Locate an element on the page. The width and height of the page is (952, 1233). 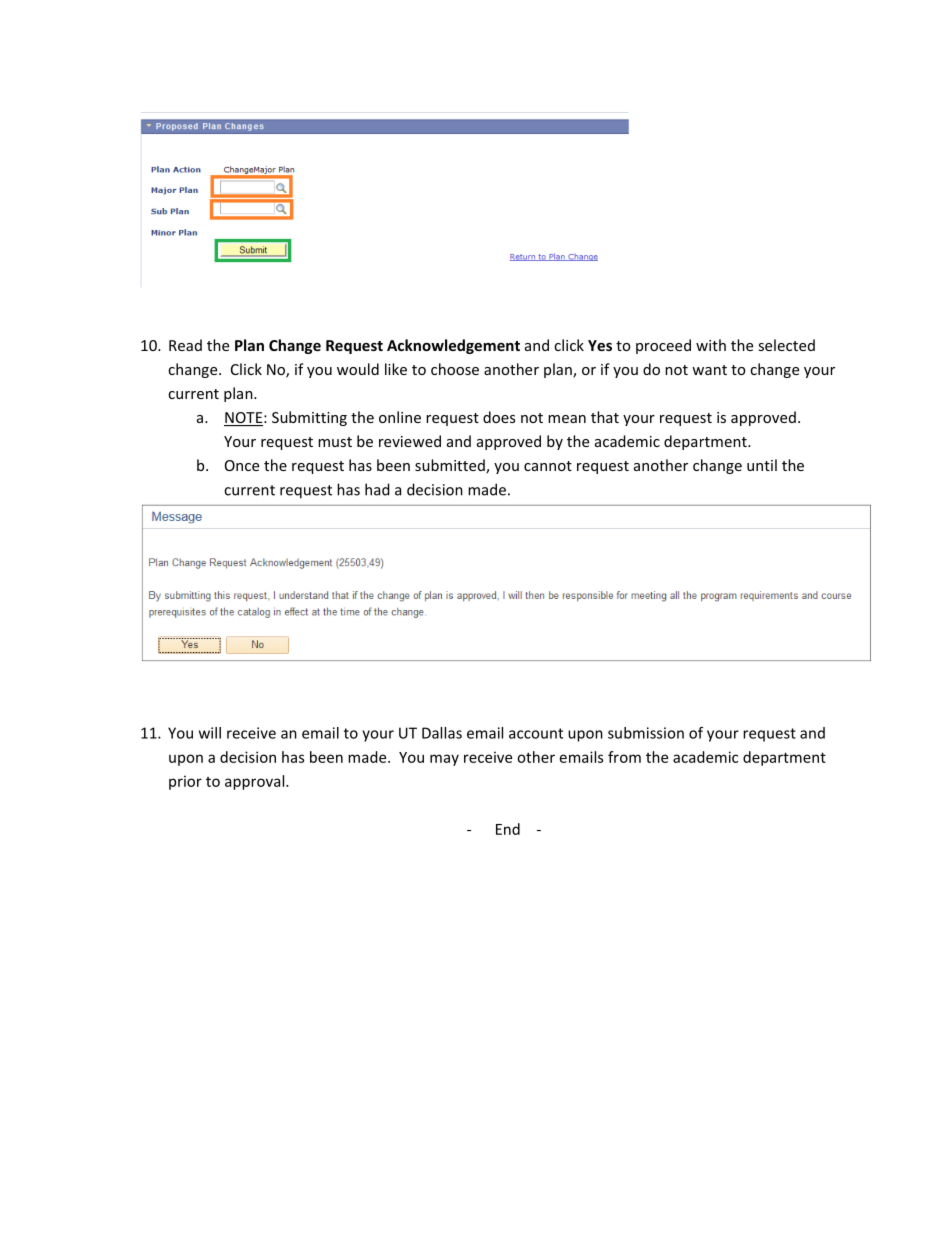
Once is located at coordinates (242, 465).
